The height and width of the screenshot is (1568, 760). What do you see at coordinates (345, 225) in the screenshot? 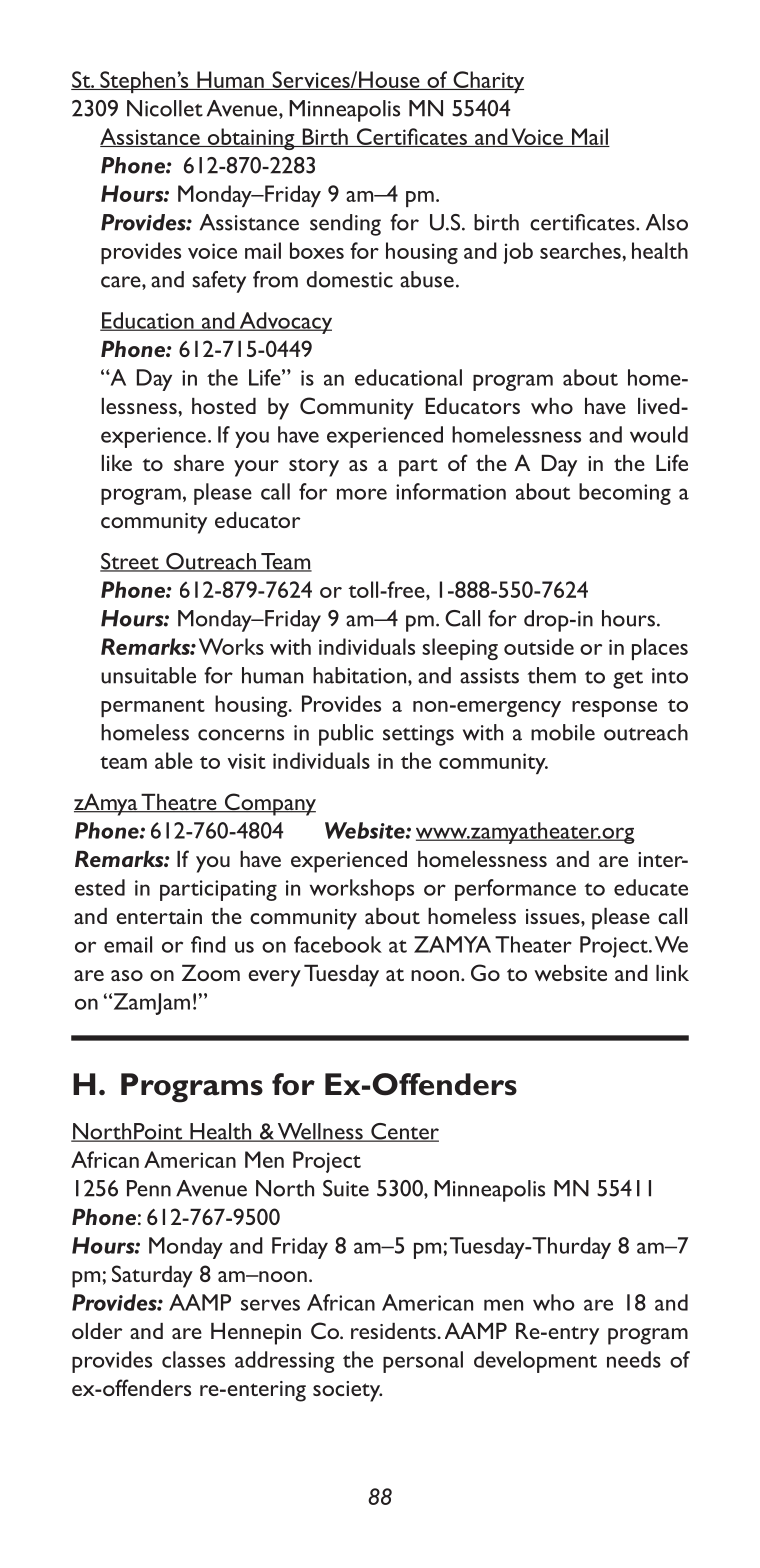
I see `sending` at bounding box center [345, 225].
